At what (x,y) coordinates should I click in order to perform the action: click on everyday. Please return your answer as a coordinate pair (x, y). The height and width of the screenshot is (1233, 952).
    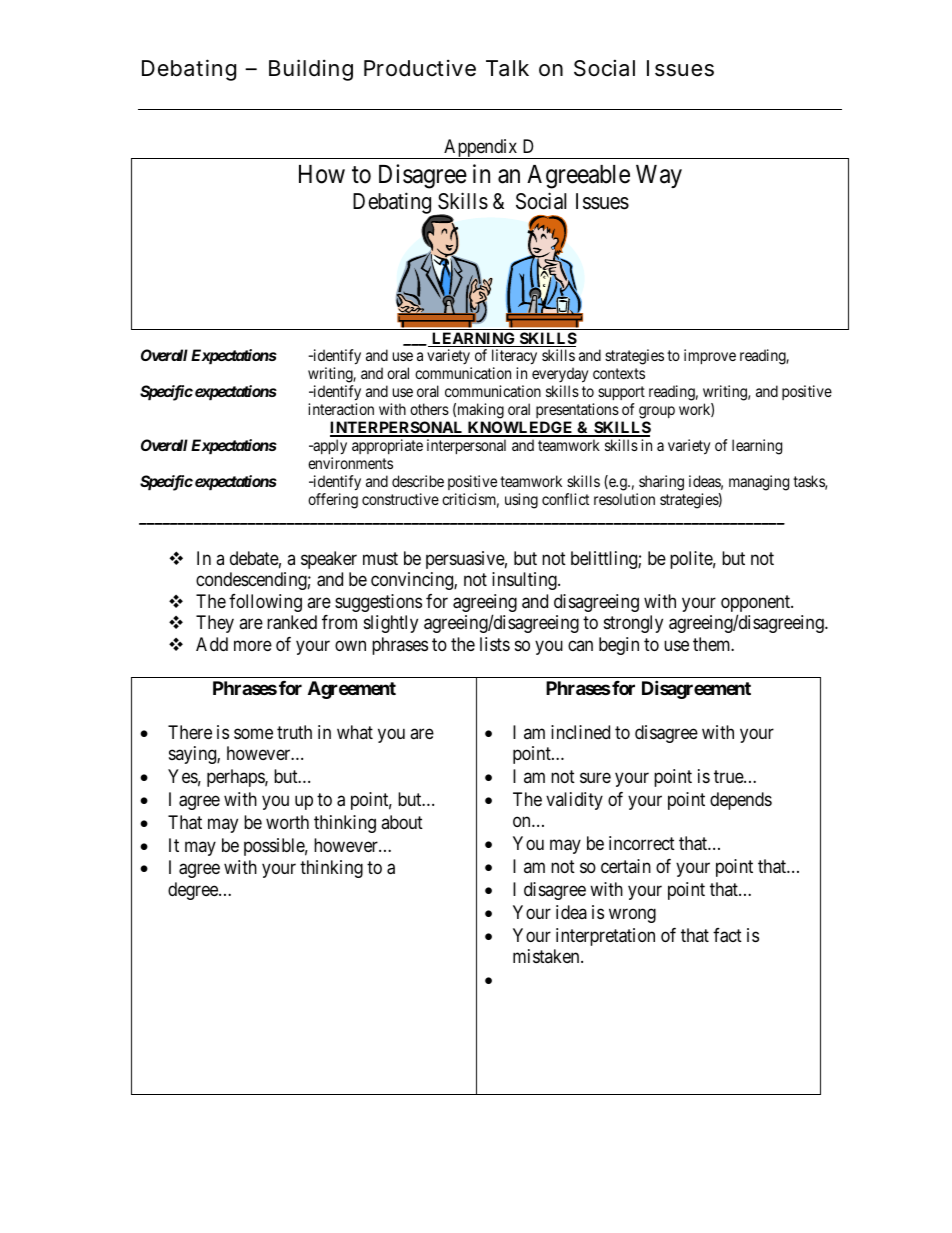
    Looking at the image, I should click on (560, 376).
